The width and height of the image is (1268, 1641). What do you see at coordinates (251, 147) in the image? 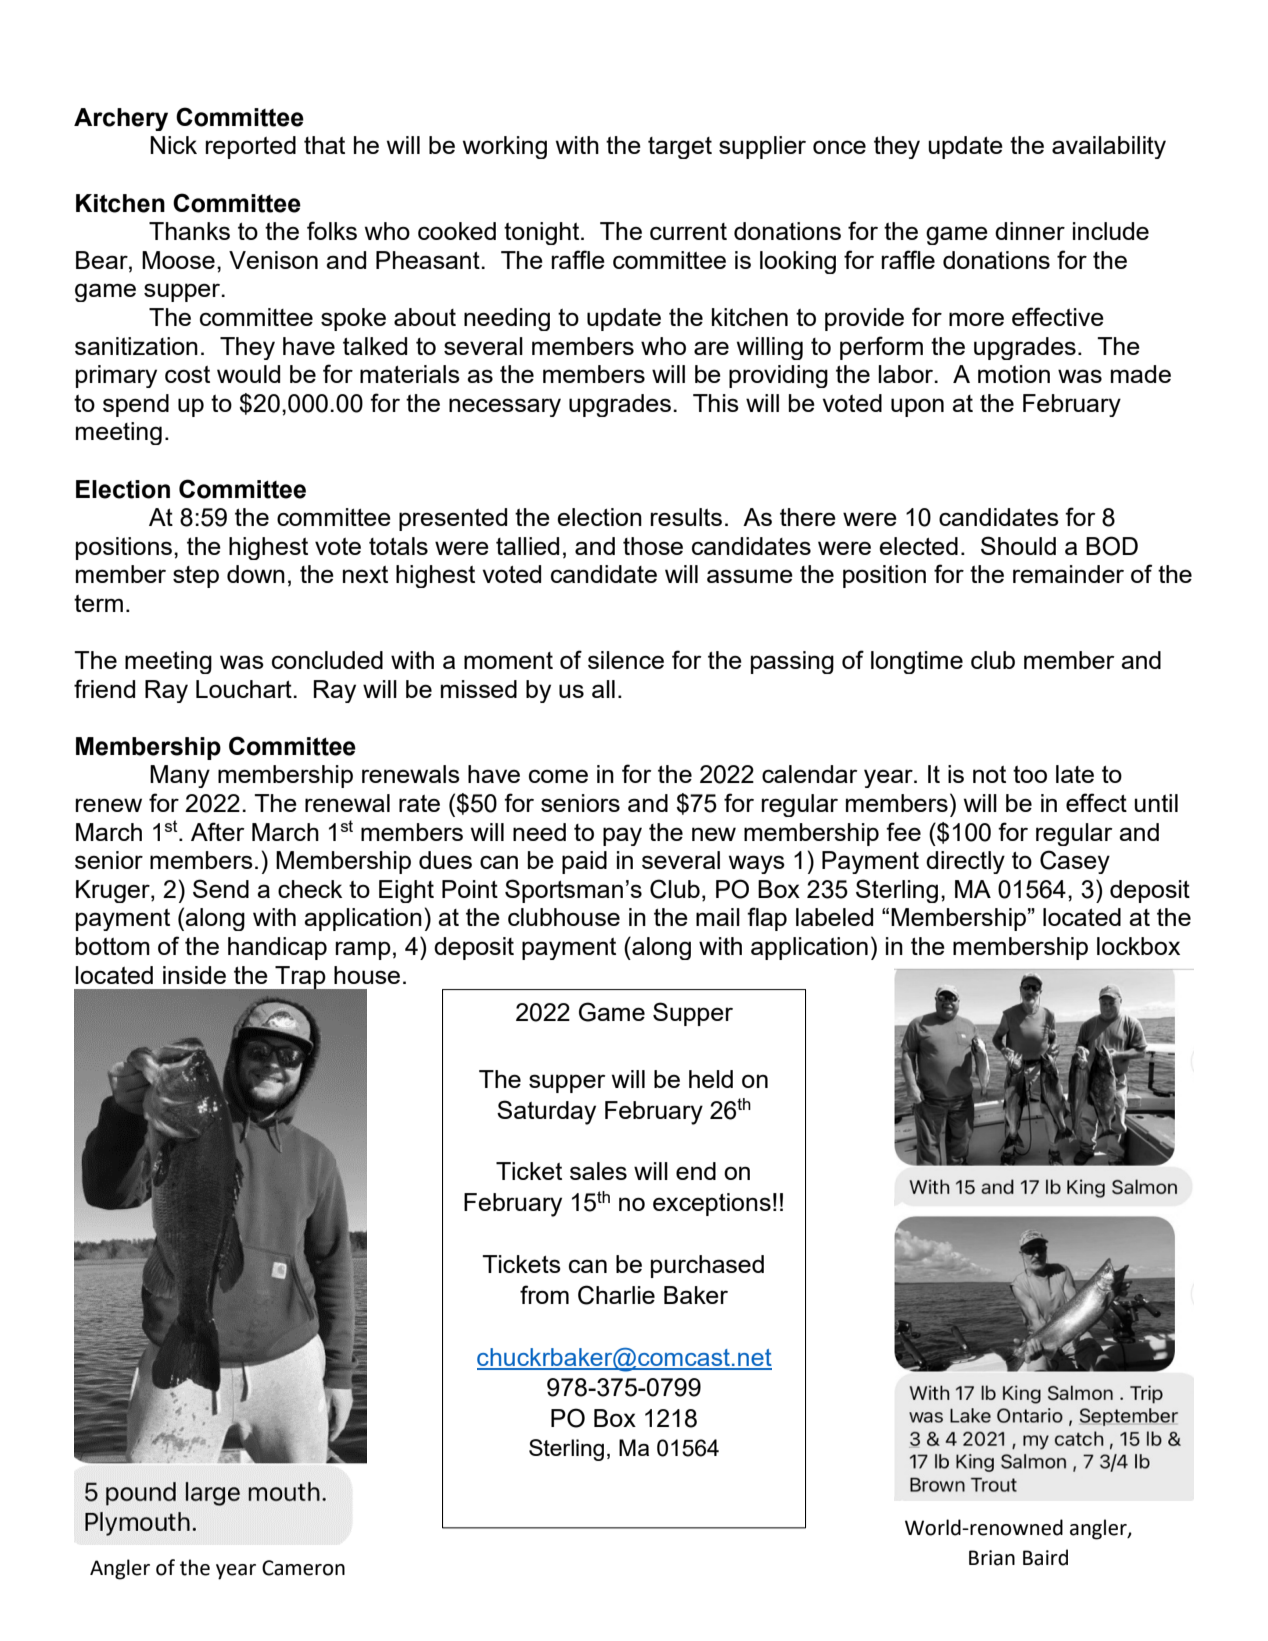
I see `reported` at bounding box center [251, 147].
